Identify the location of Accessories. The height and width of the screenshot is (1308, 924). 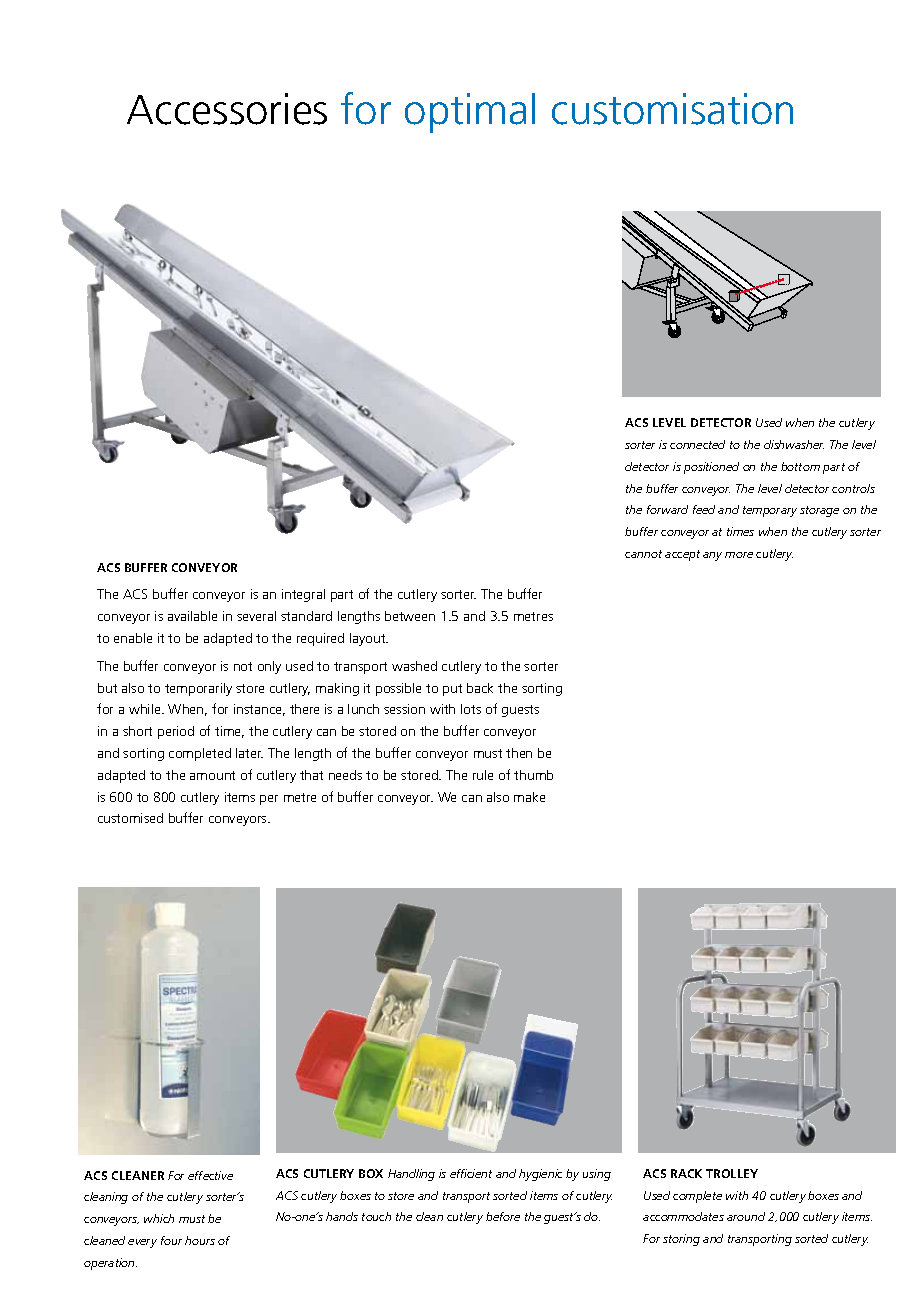
(227, 109).
